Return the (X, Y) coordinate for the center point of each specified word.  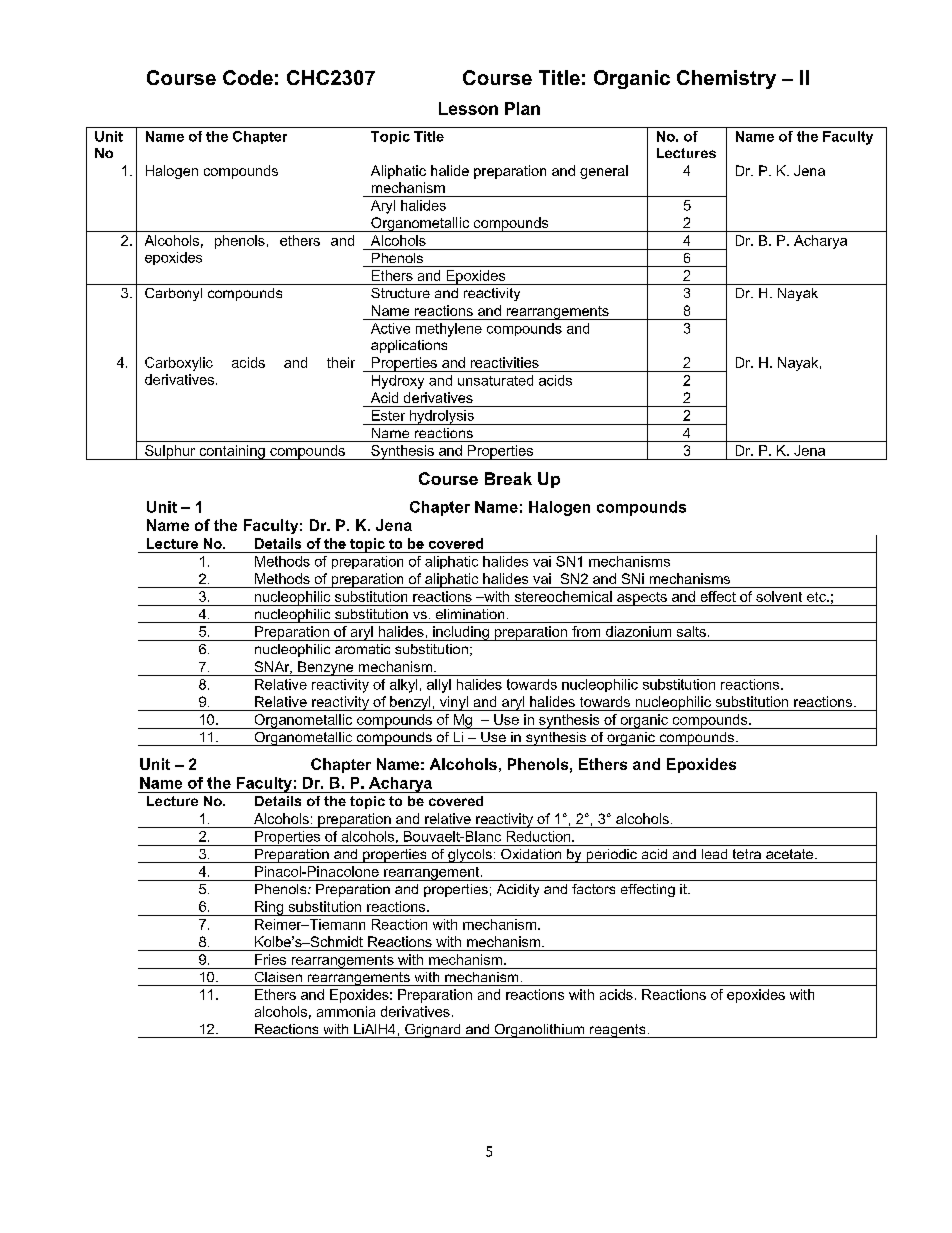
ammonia (346, 1011)
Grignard (433, 1031)
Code (248, 77)
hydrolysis (442, 417)
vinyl (453, 703)
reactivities (505, 362)
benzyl (410, 703)
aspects (642, 599)
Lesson (468, 108)
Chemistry (726, 79)
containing (232, 452)
